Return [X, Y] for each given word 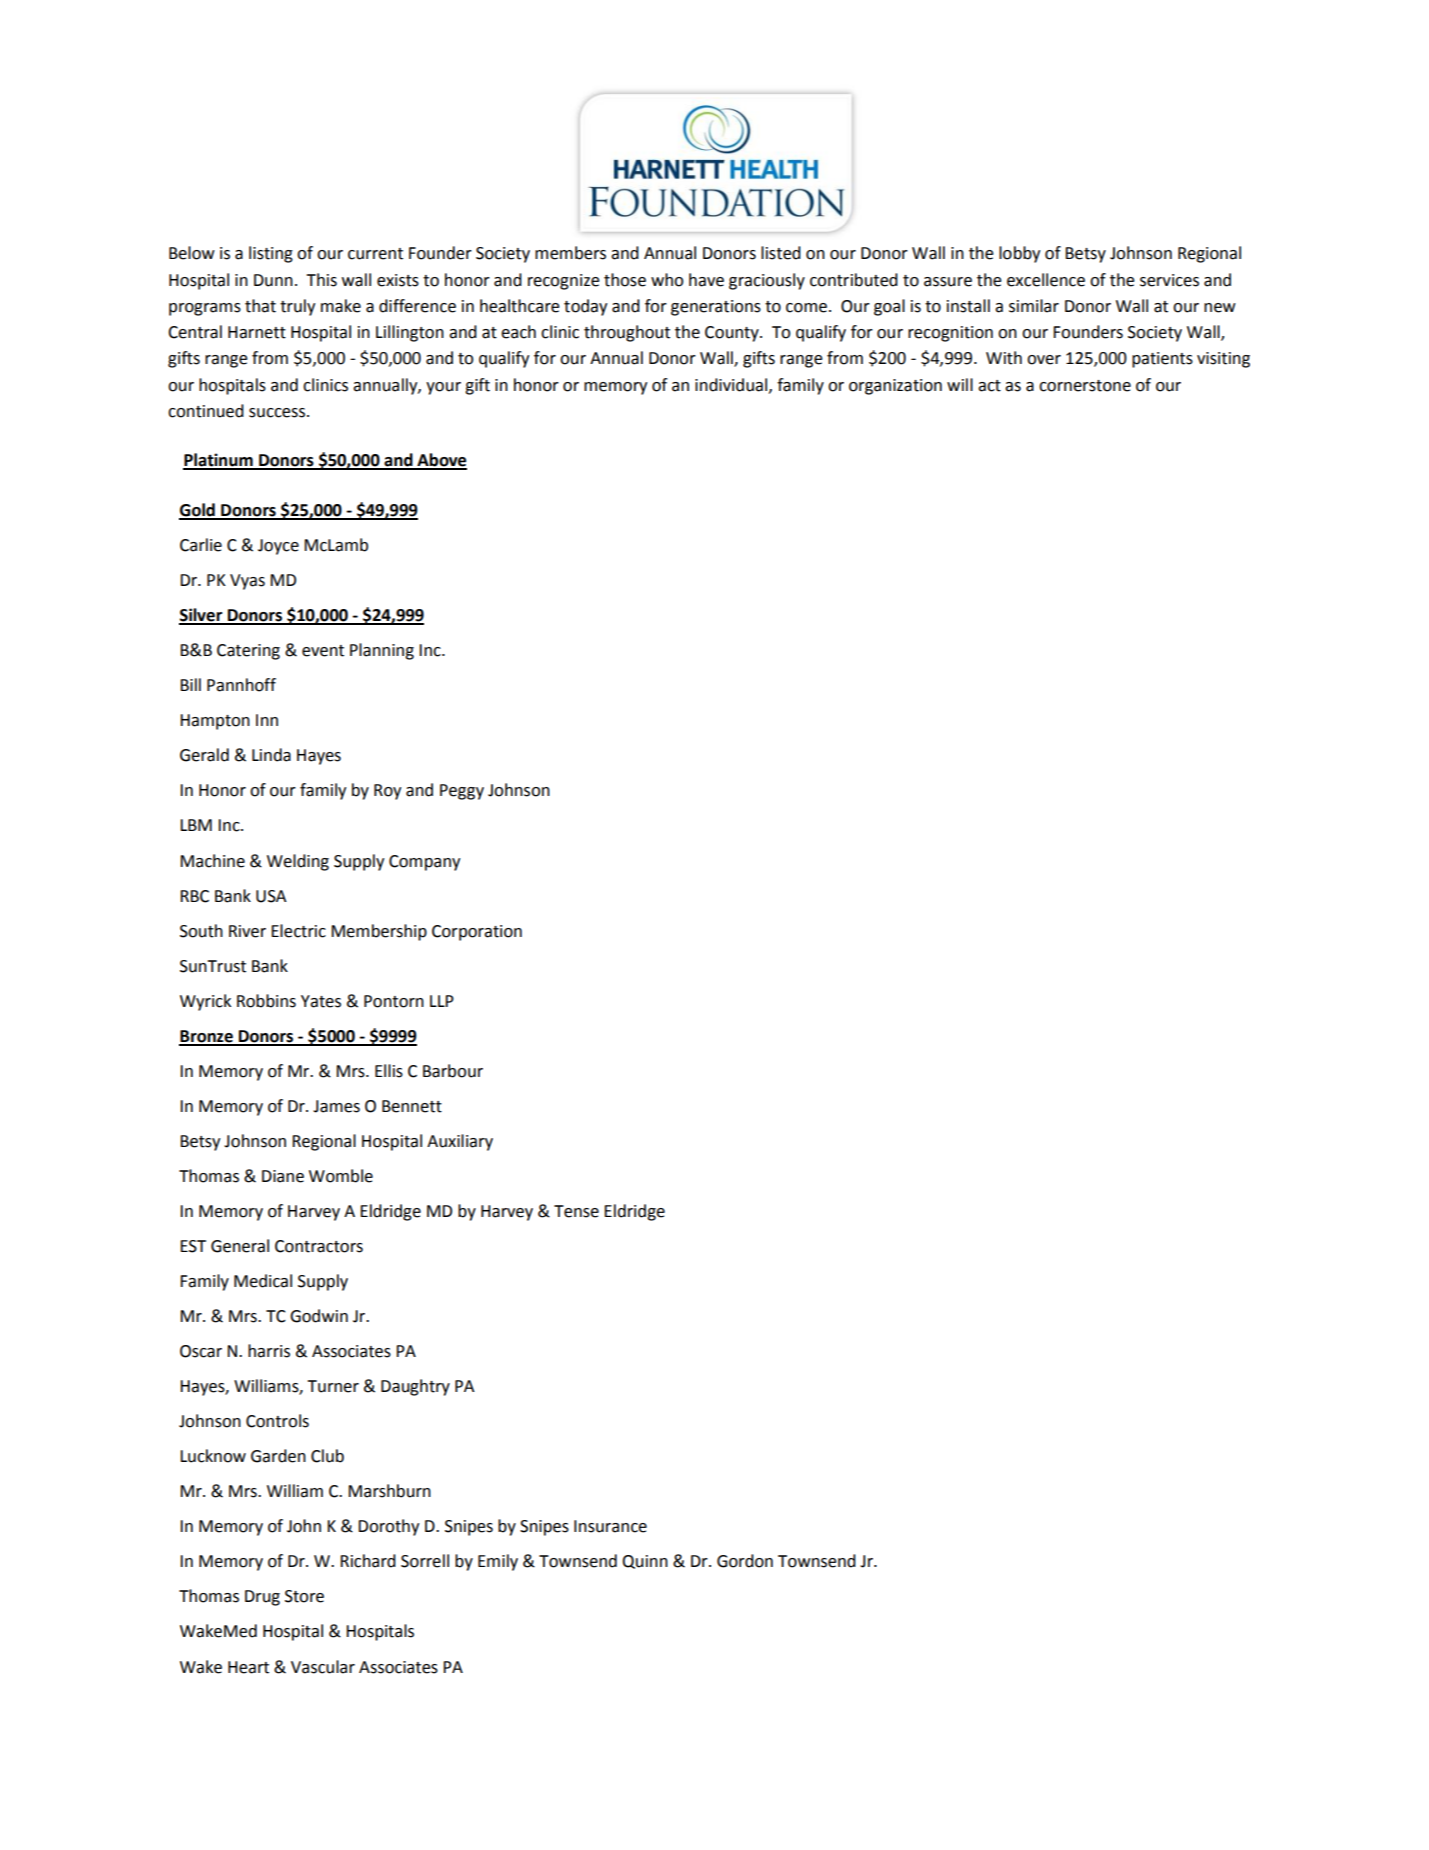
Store [304, 1596]
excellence [1046, 280]
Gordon [745, 1561]
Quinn [645, 1562]
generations [716, 308]
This [322, 280]
